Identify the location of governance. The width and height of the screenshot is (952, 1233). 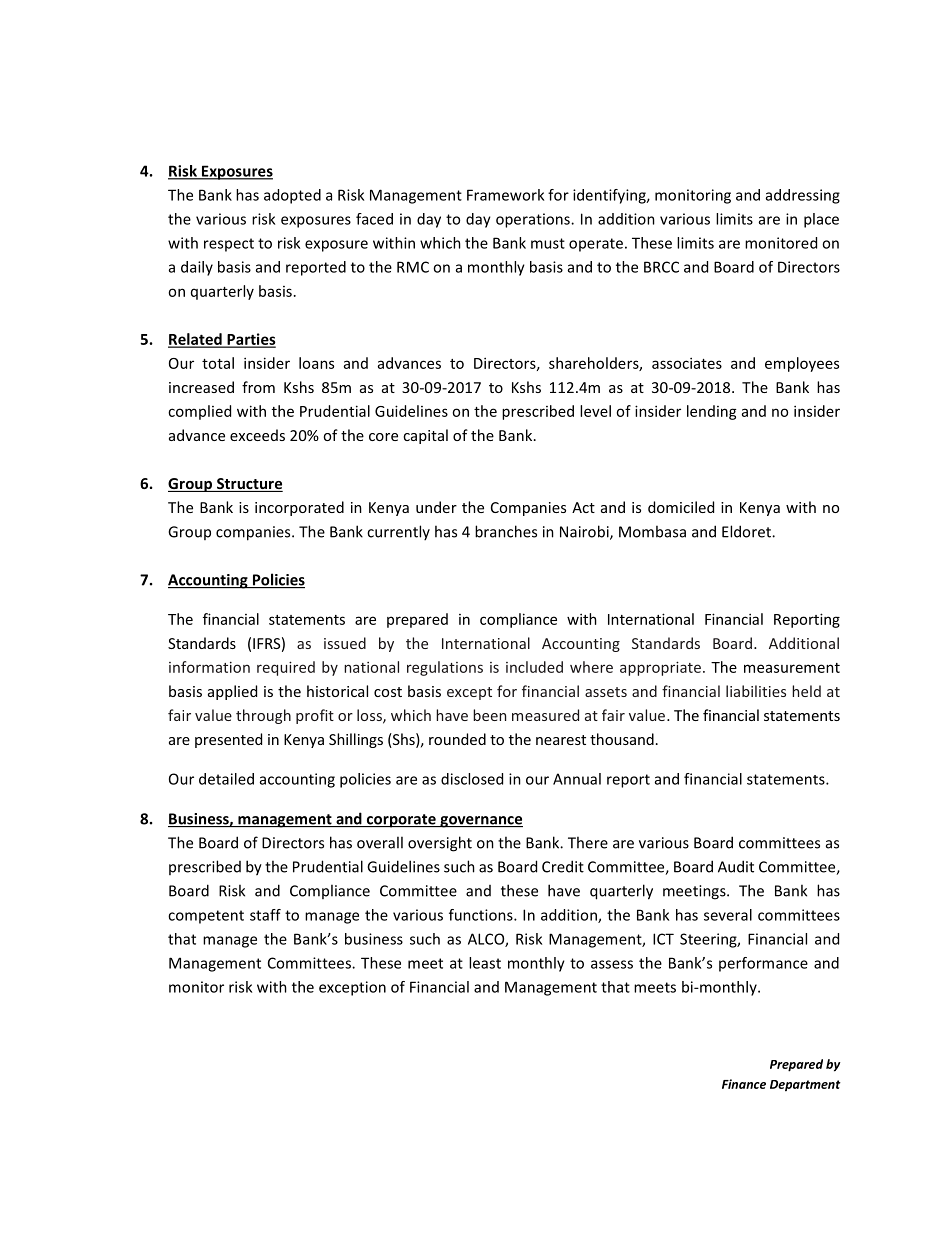
(480, 822).
